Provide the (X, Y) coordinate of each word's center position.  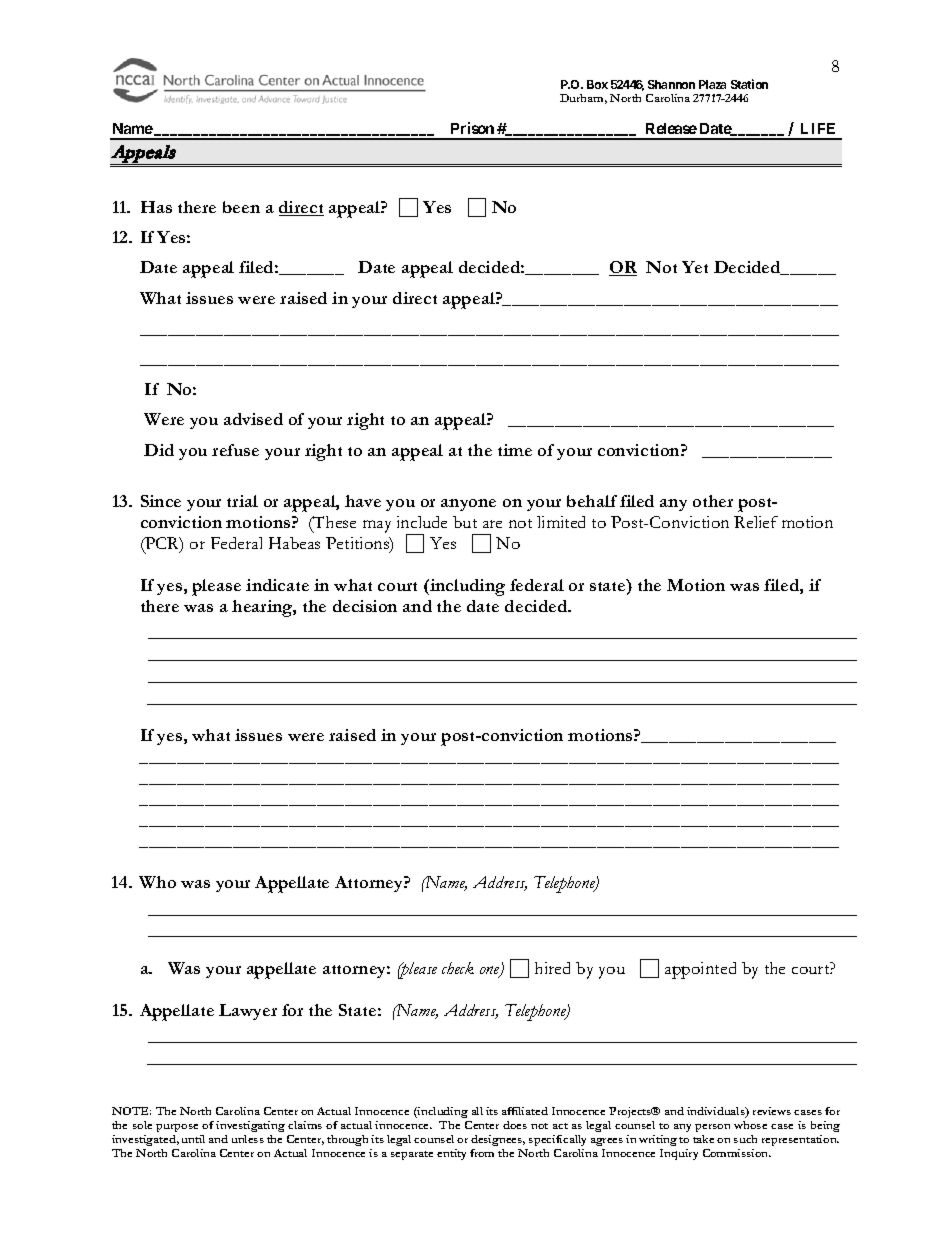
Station (749, 84)
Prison (472, 128)
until (193, 1139)
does (515, 1125)
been (241, 207)
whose (750, 1125)
